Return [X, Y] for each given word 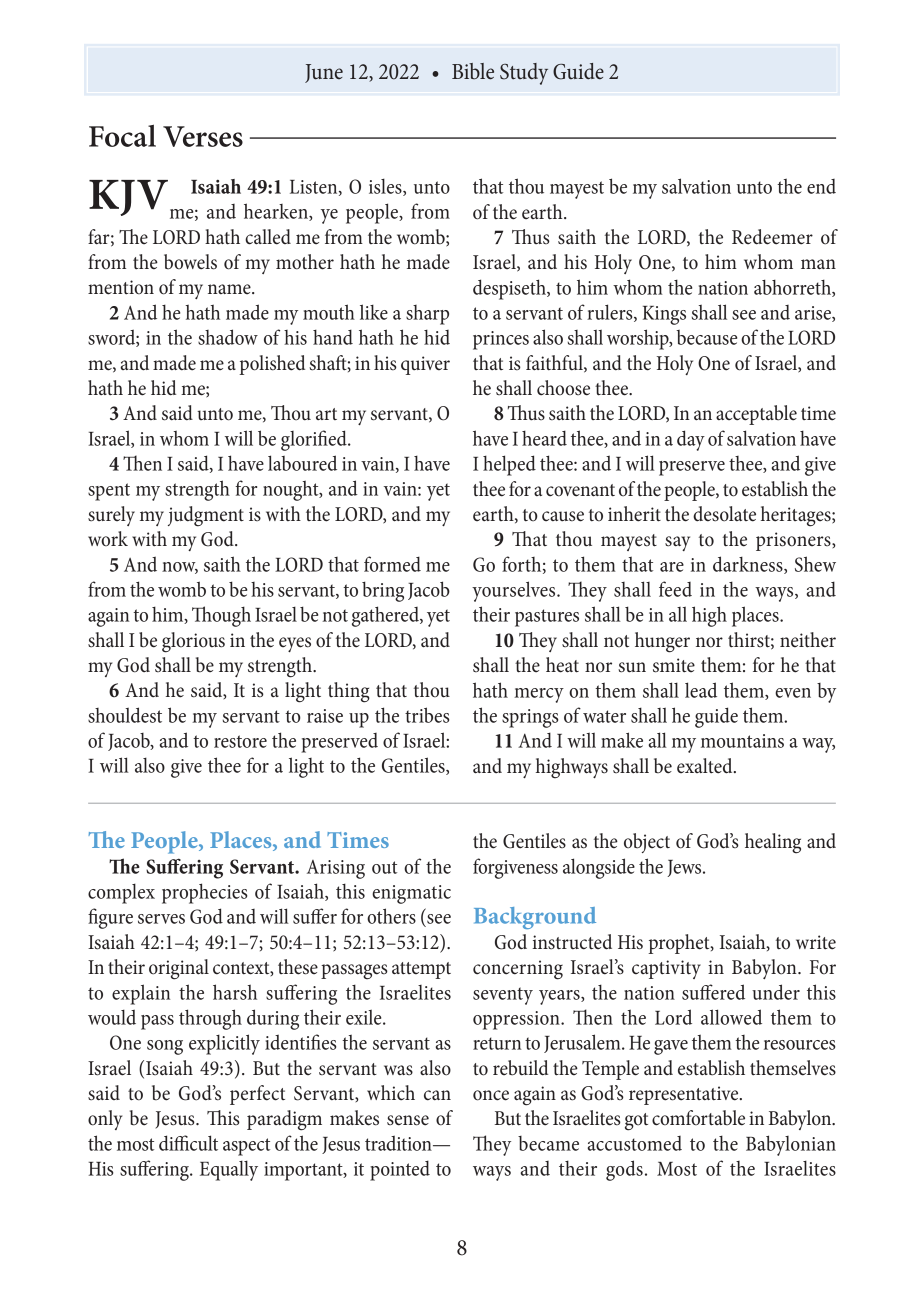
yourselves [515, 591]
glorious [193, 642]
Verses [203, 136]
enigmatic [411, 894]
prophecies [204, 893]
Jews [685, 868]
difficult [188, 1143]
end [821, 186]
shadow [228, 337]
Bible [473, 71]
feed [675, 589]
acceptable [756, 415]
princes [501, 340]
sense [408, 1120]
